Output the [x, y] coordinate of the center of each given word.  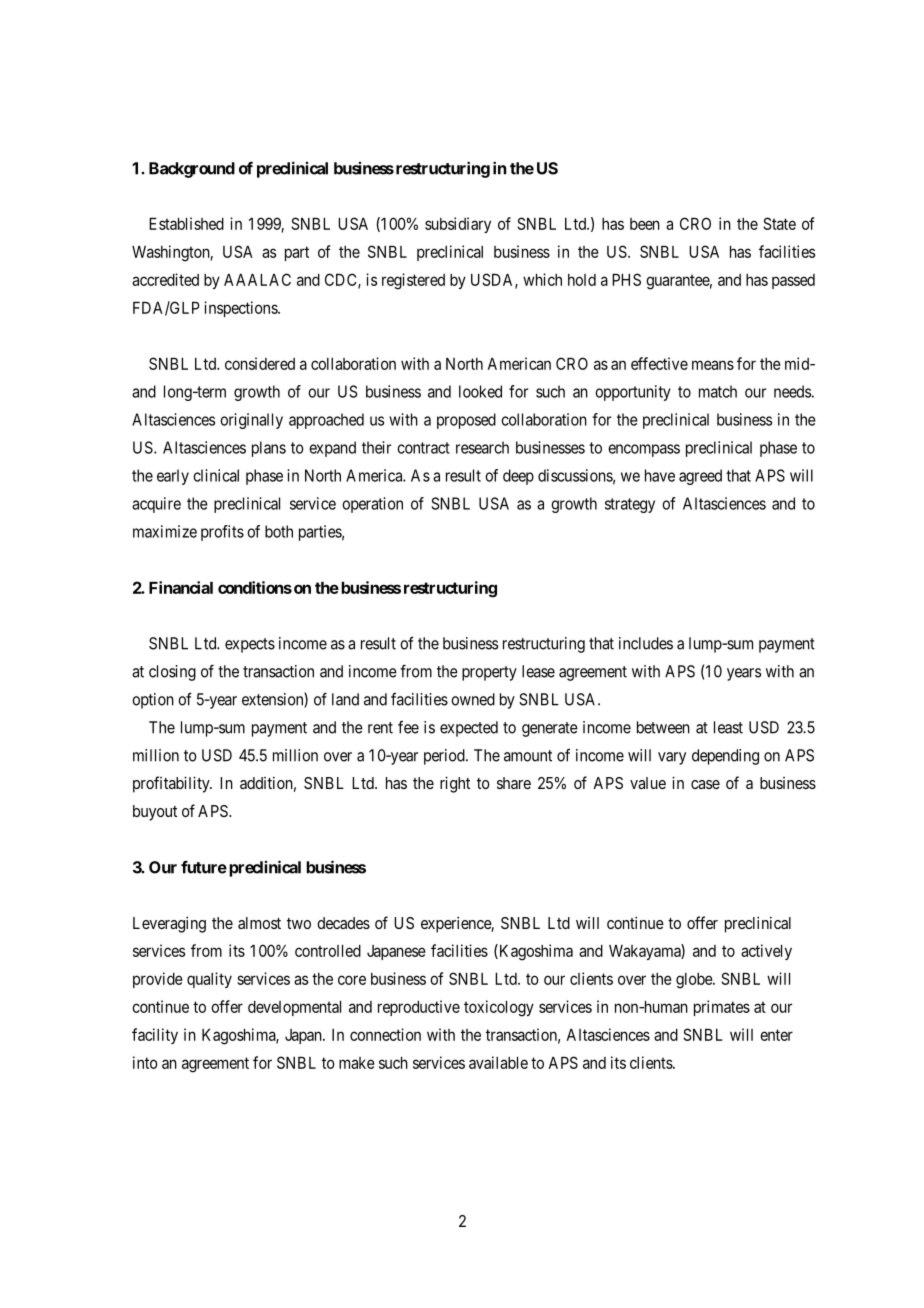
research [482, 447]
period [445, 757]
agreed [700, 477]
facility [155, 1036]
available [498, 1062]
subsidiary [458, 225]
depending [725, 757]
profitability [172, 784]
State [779, 223]
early [173, 477]
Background [192, 170]
